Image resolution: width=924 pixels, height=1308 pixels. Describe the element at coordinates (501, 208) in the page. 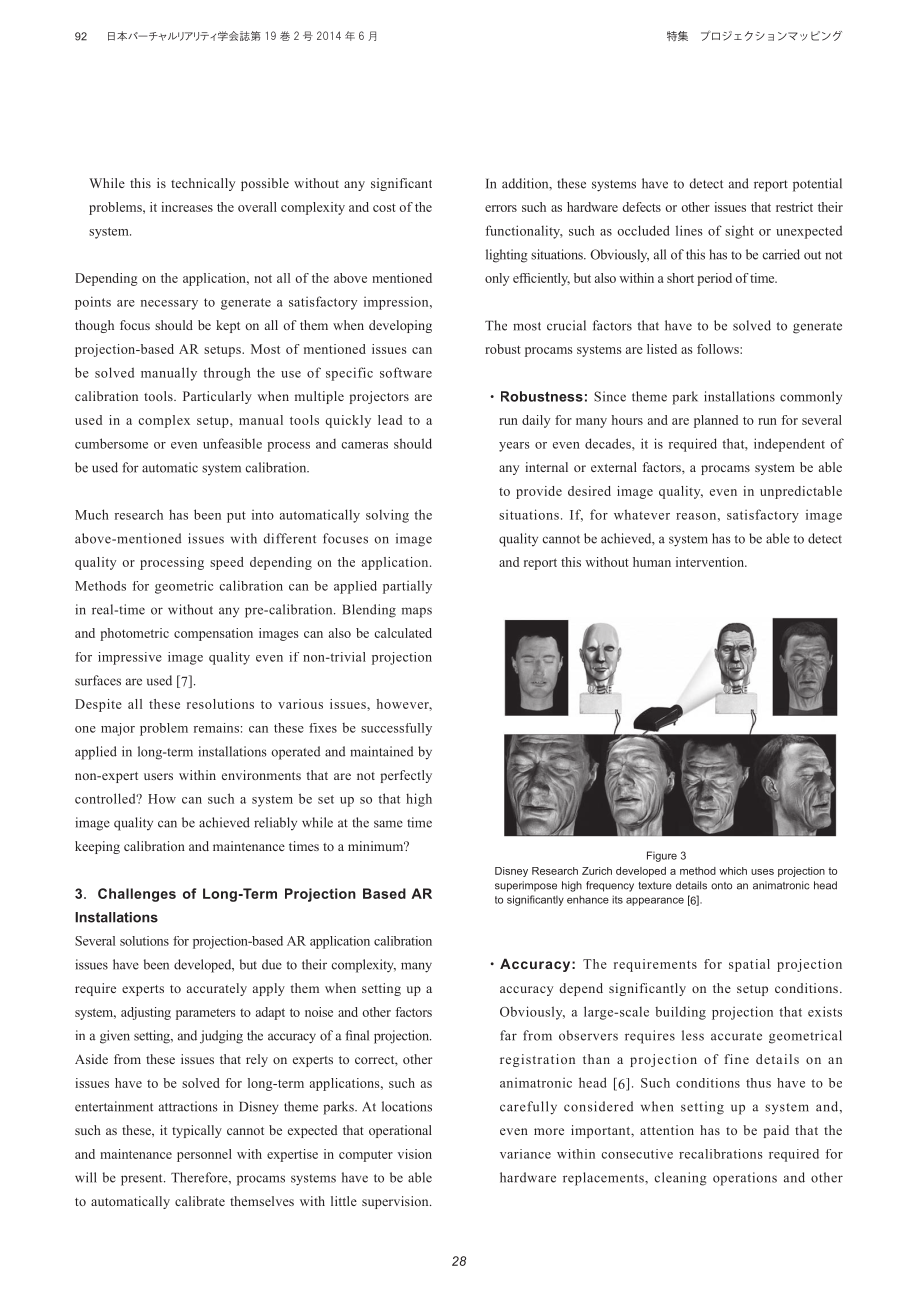

I see `errors` at that location.
